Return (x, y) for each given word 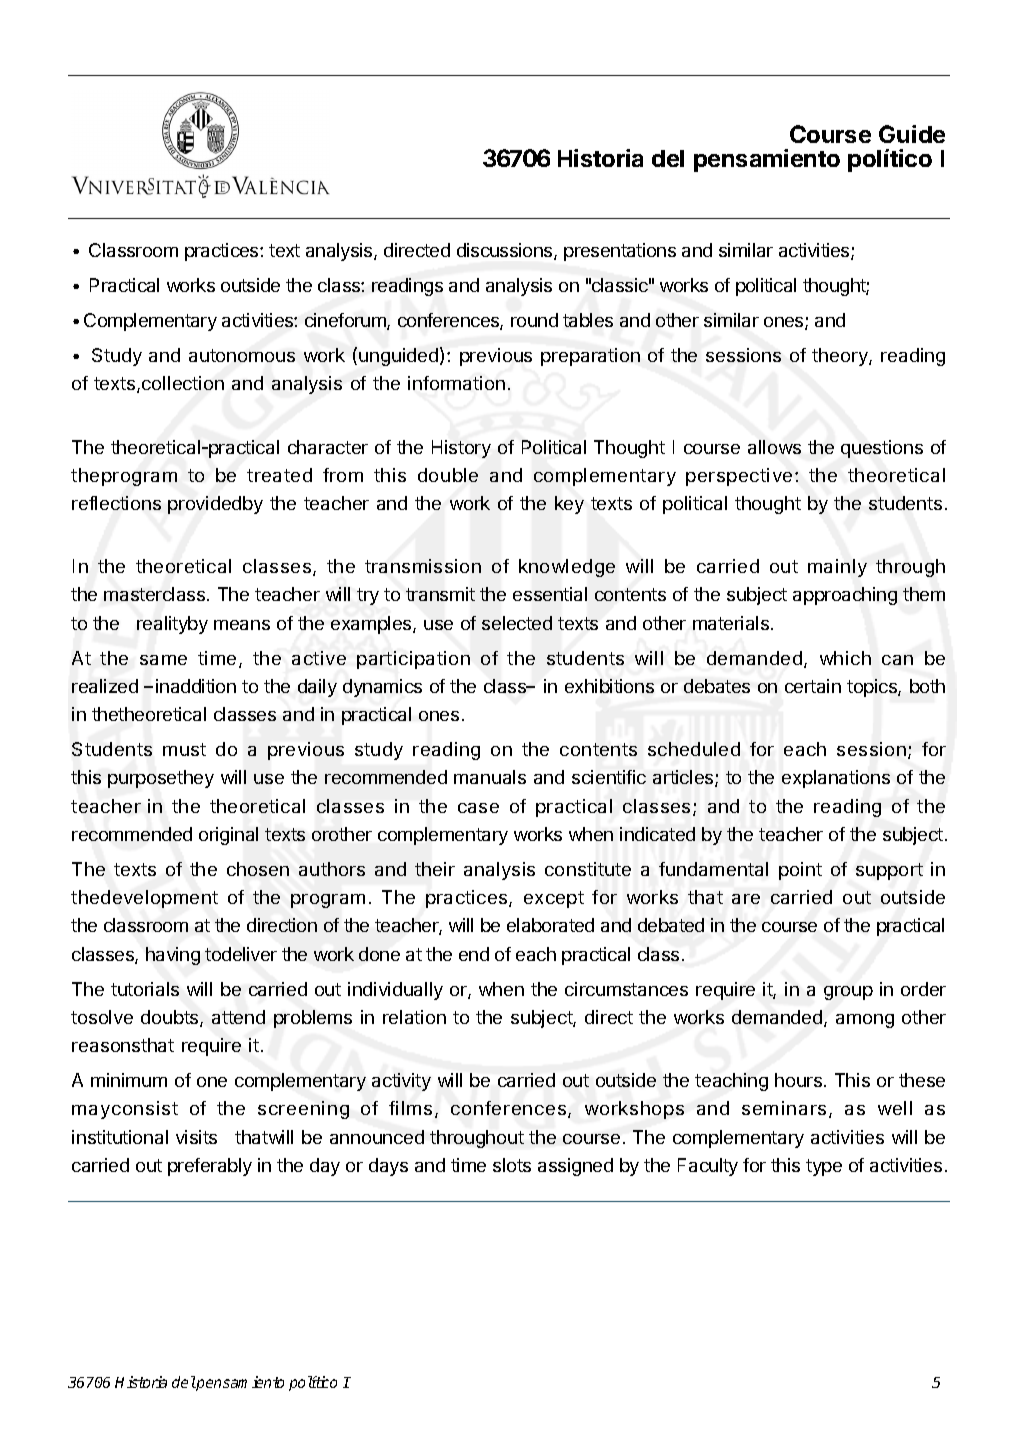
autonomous (242, 355)
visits (196, 1137)
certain (813, 686)
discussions (506, 251)
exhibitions (609, 686)
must (184, 749)
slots (512, 1165)
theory (841, 357)
